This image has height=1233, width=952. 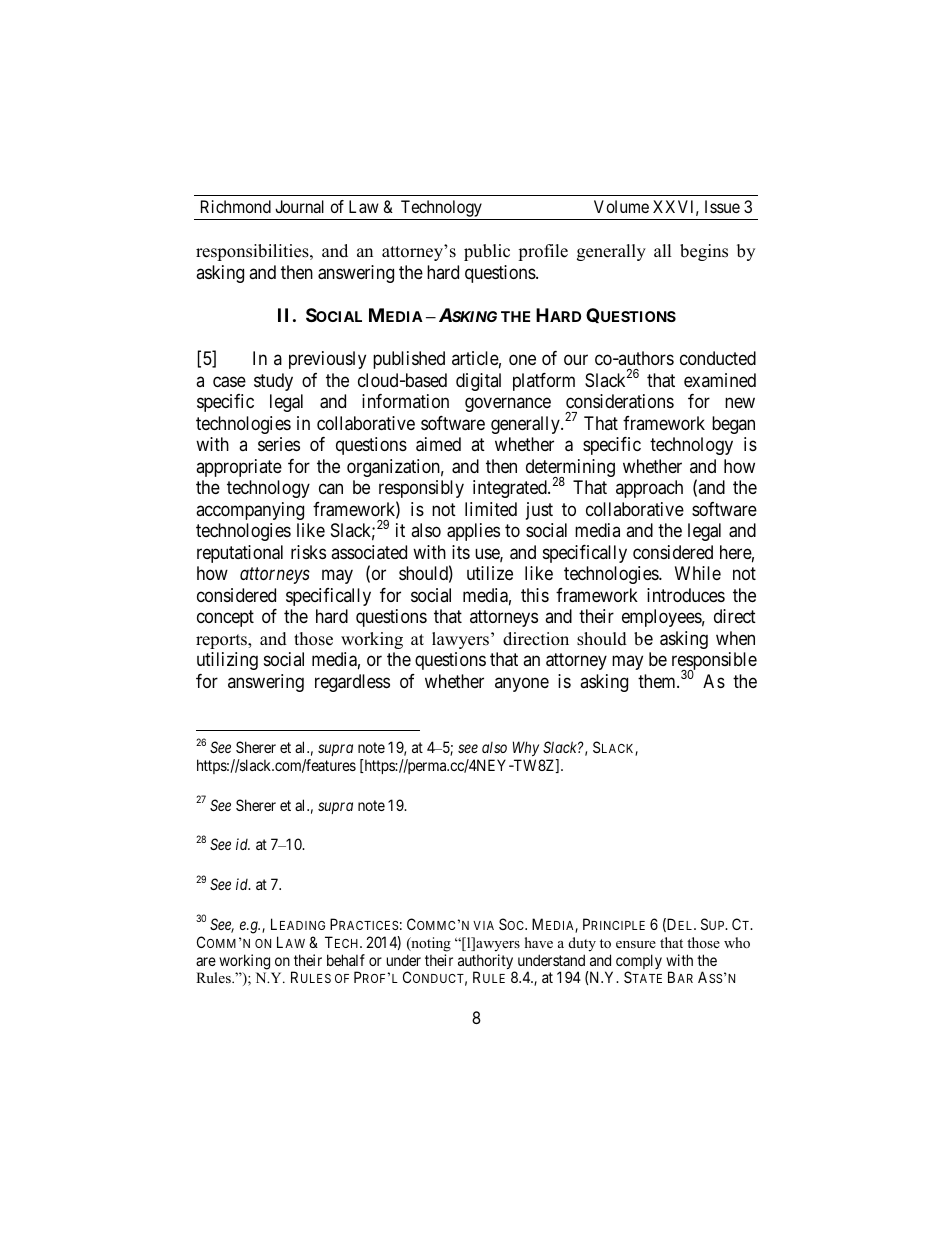 I want to click on risks, so click(x=308, y=552).
